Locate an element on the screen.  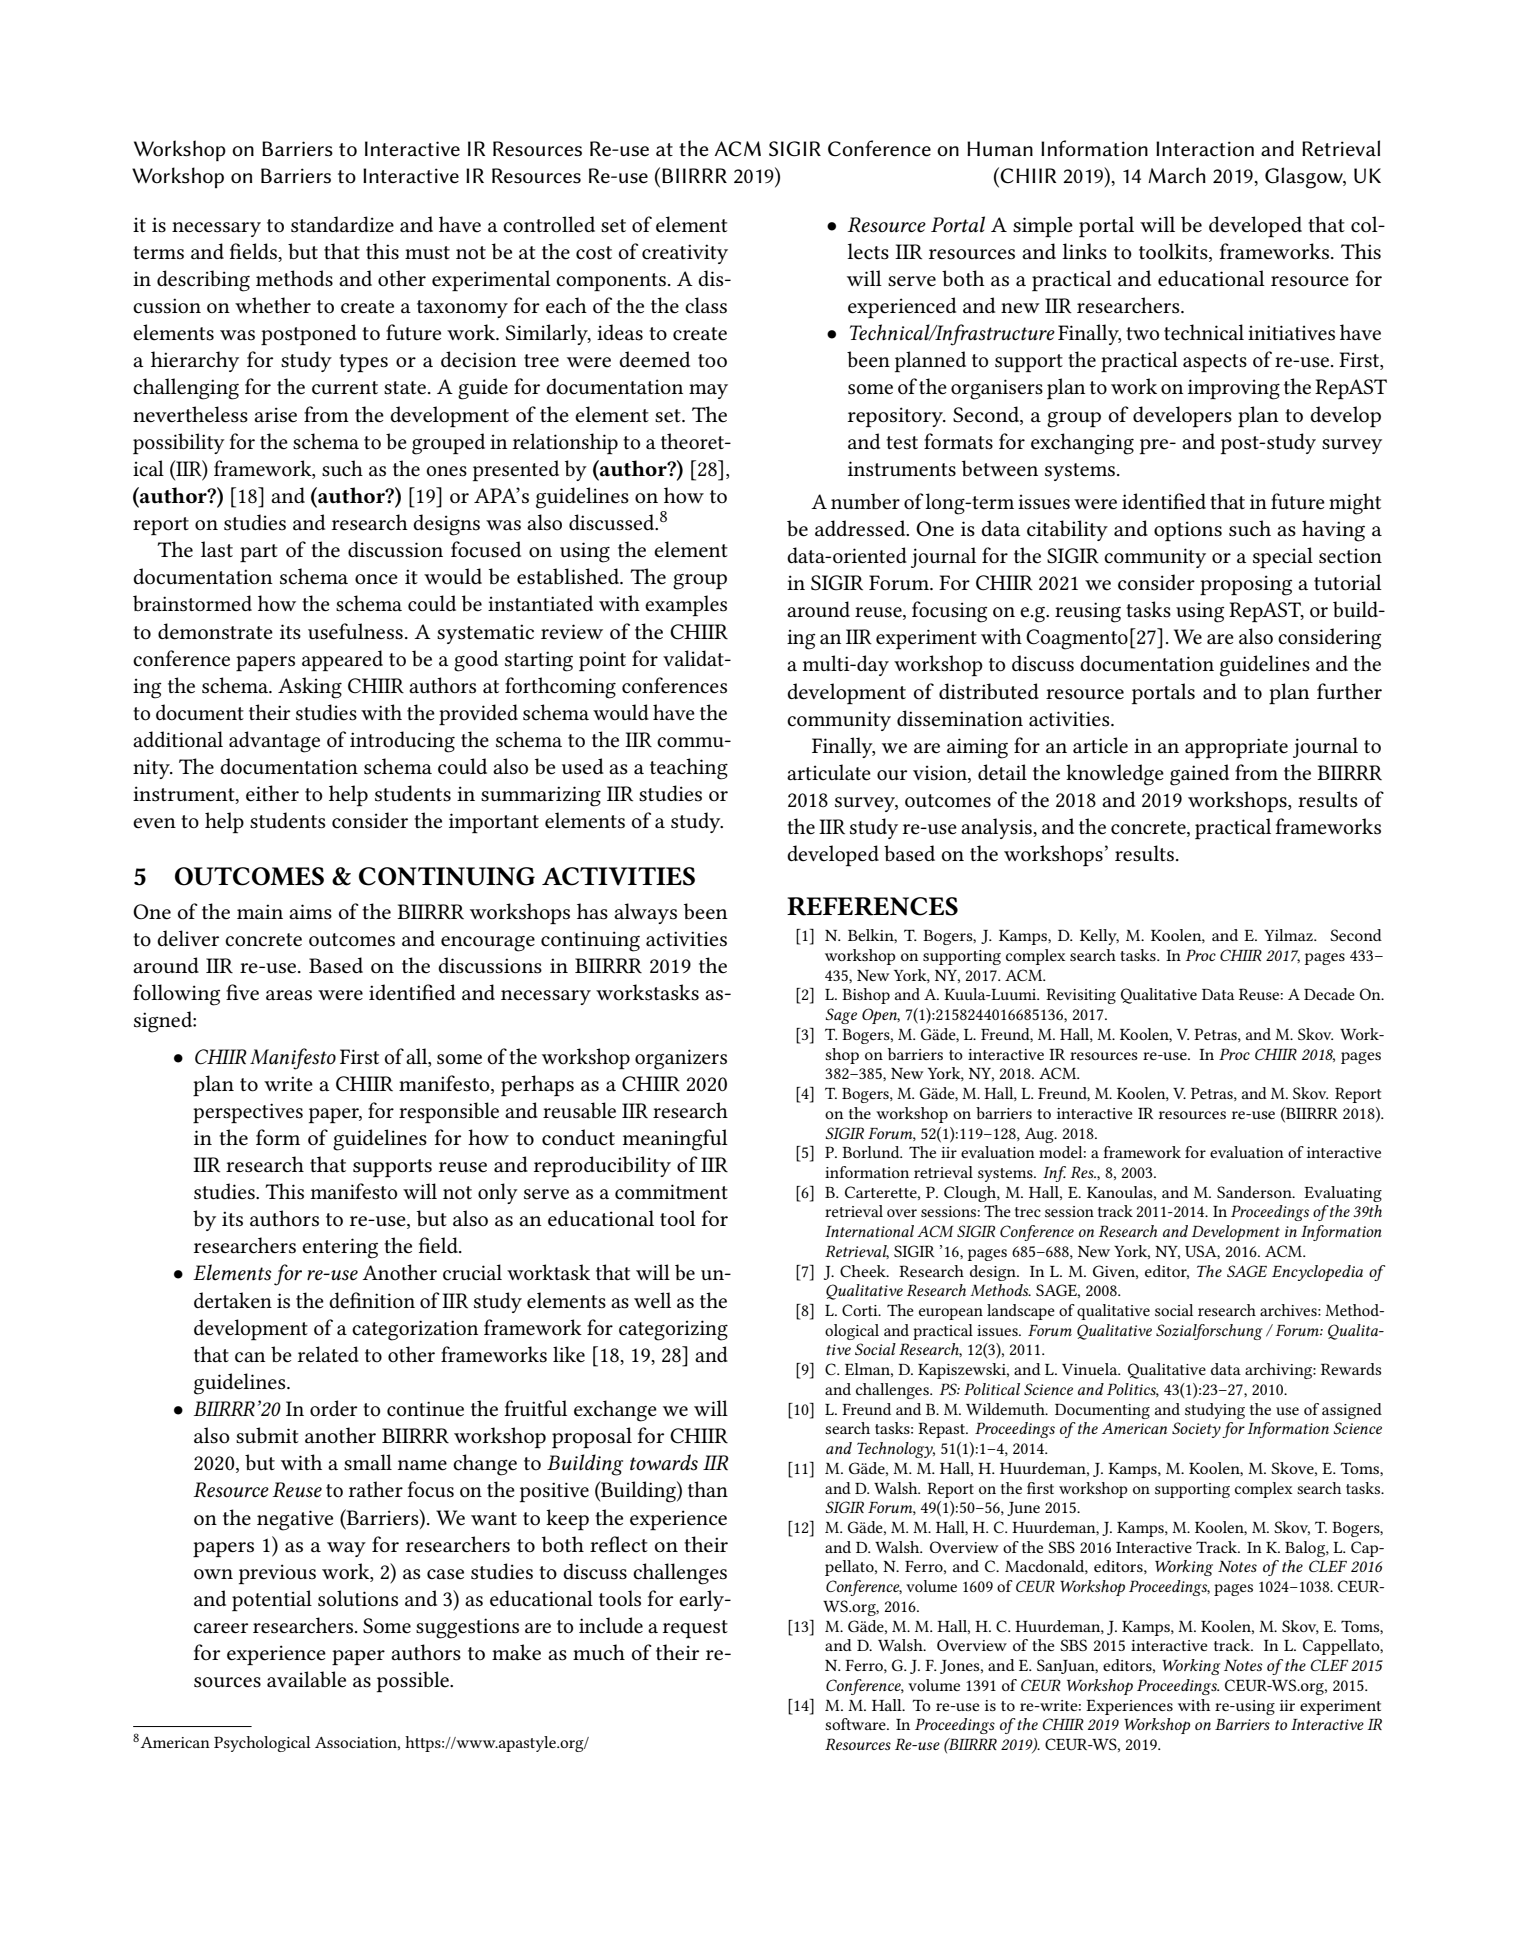
entering is located at coordinates (340, 1248).
